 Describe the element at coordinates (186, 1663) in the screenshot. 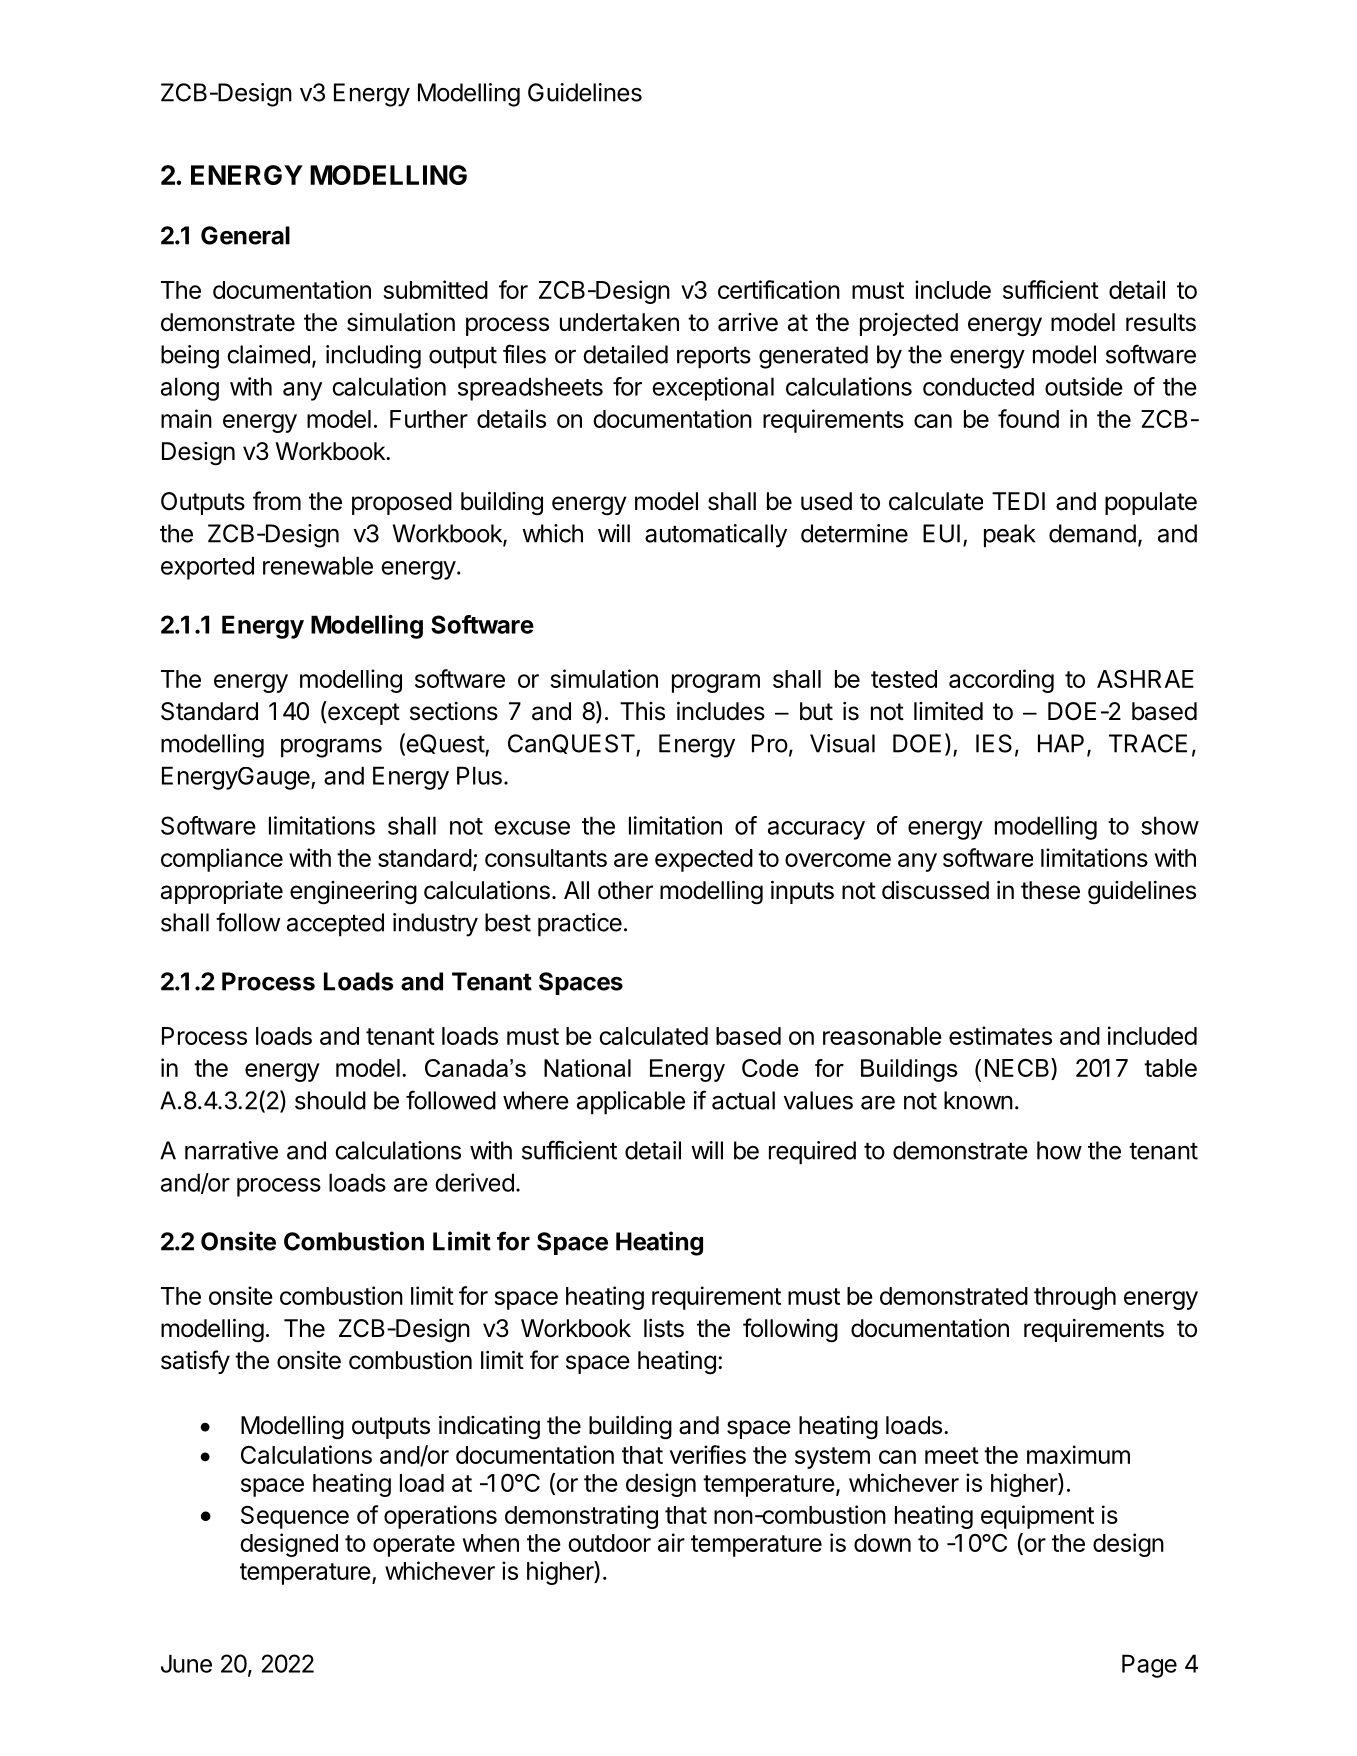

I see `June` at that location.
